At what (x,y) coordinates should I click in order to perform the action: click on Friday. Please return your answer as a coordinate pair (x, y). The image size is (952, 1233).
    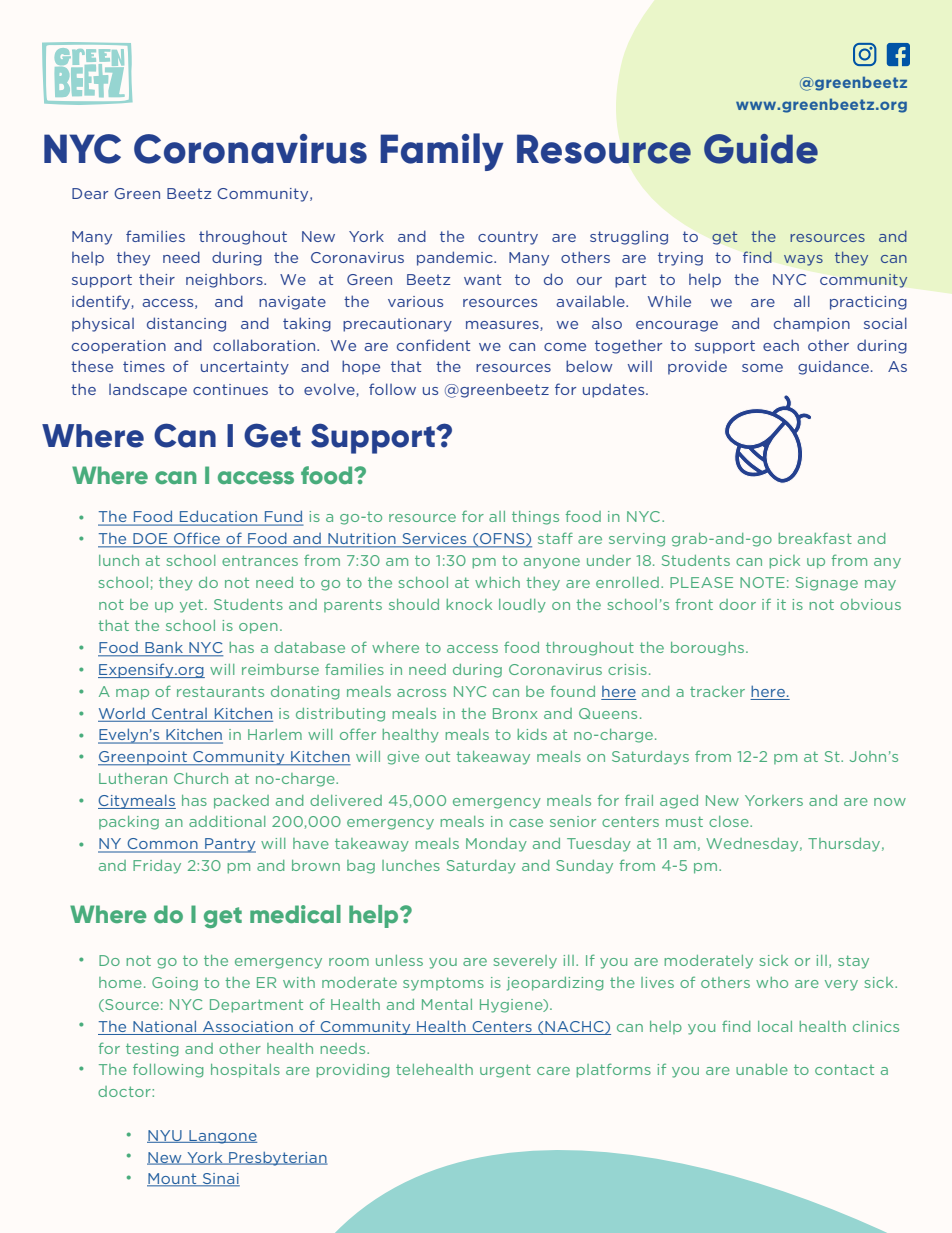
    Looking at the image, I should click on (157, 867).
